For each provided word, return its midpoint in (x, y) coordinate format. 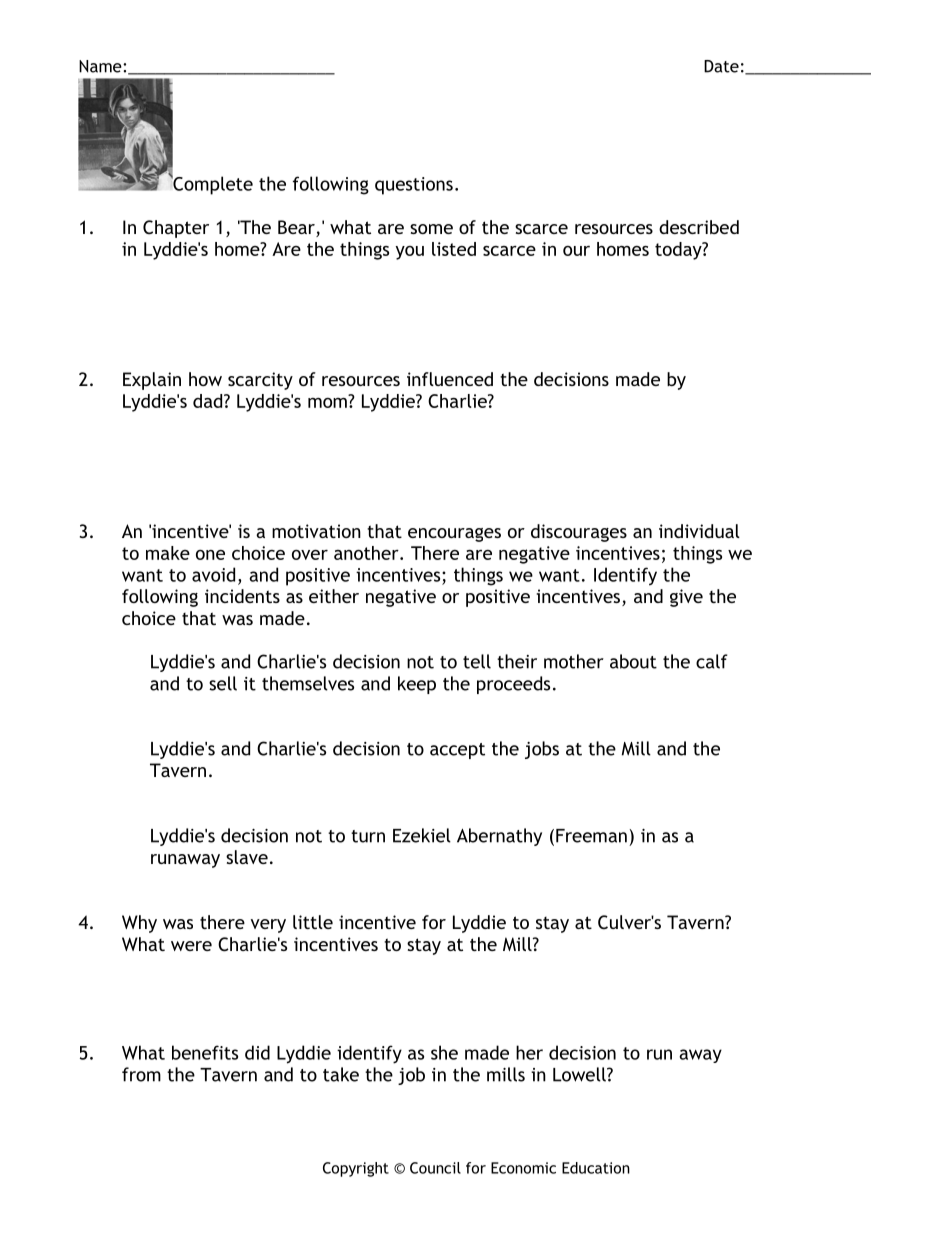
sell (223, 683)
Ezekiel (422, 835)
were (191, 946)
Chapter (176, 229)
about (633, 661)
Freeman (591, 836)
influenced (450, 379)
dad (209, 401)
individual (699, 531)
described (699, 227)
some (431, 229)
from (141, 1074)
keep (417, 685)
